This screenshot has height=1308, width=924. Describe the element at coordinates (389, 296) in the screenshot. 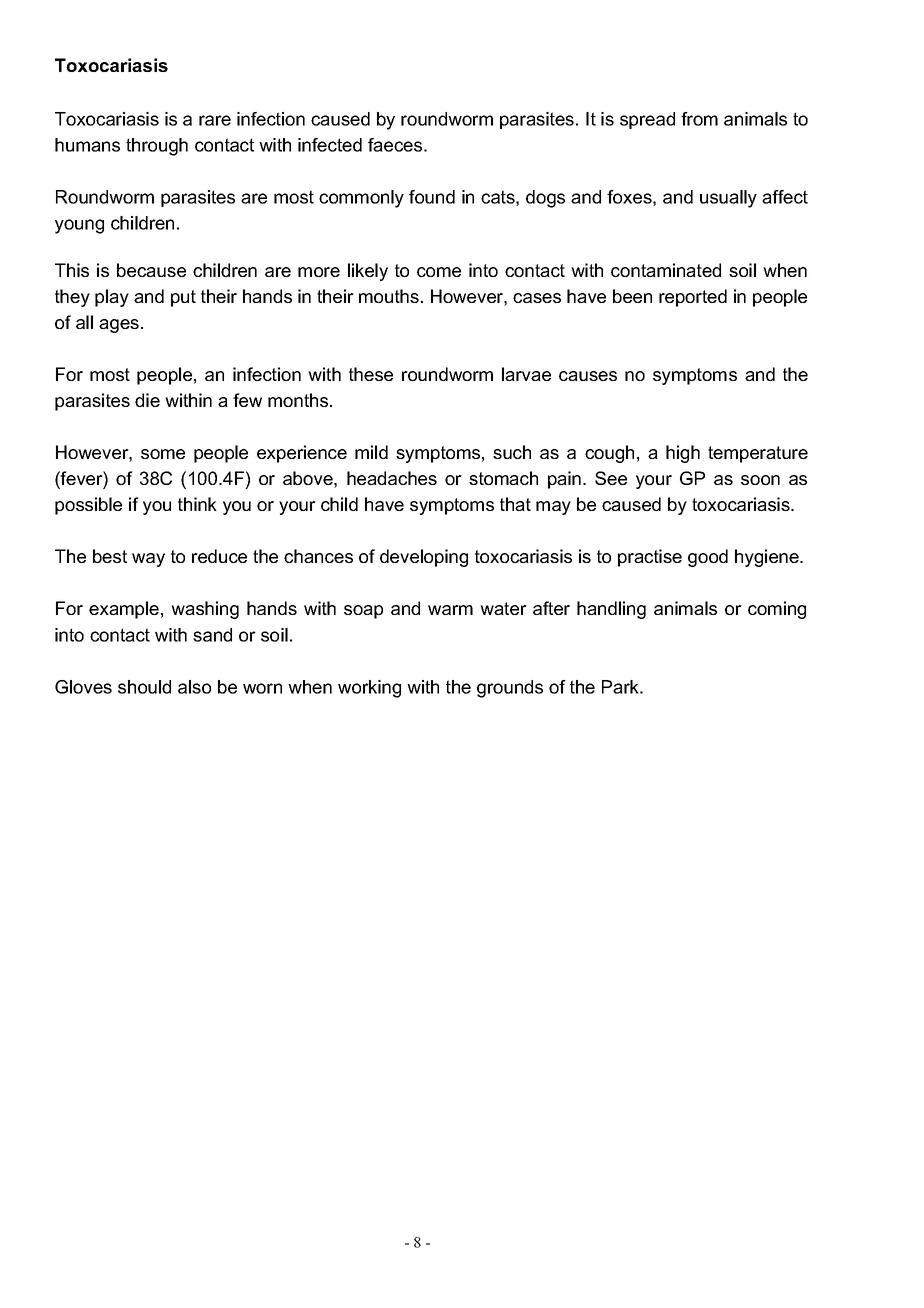

I see `mouths` at that location.
